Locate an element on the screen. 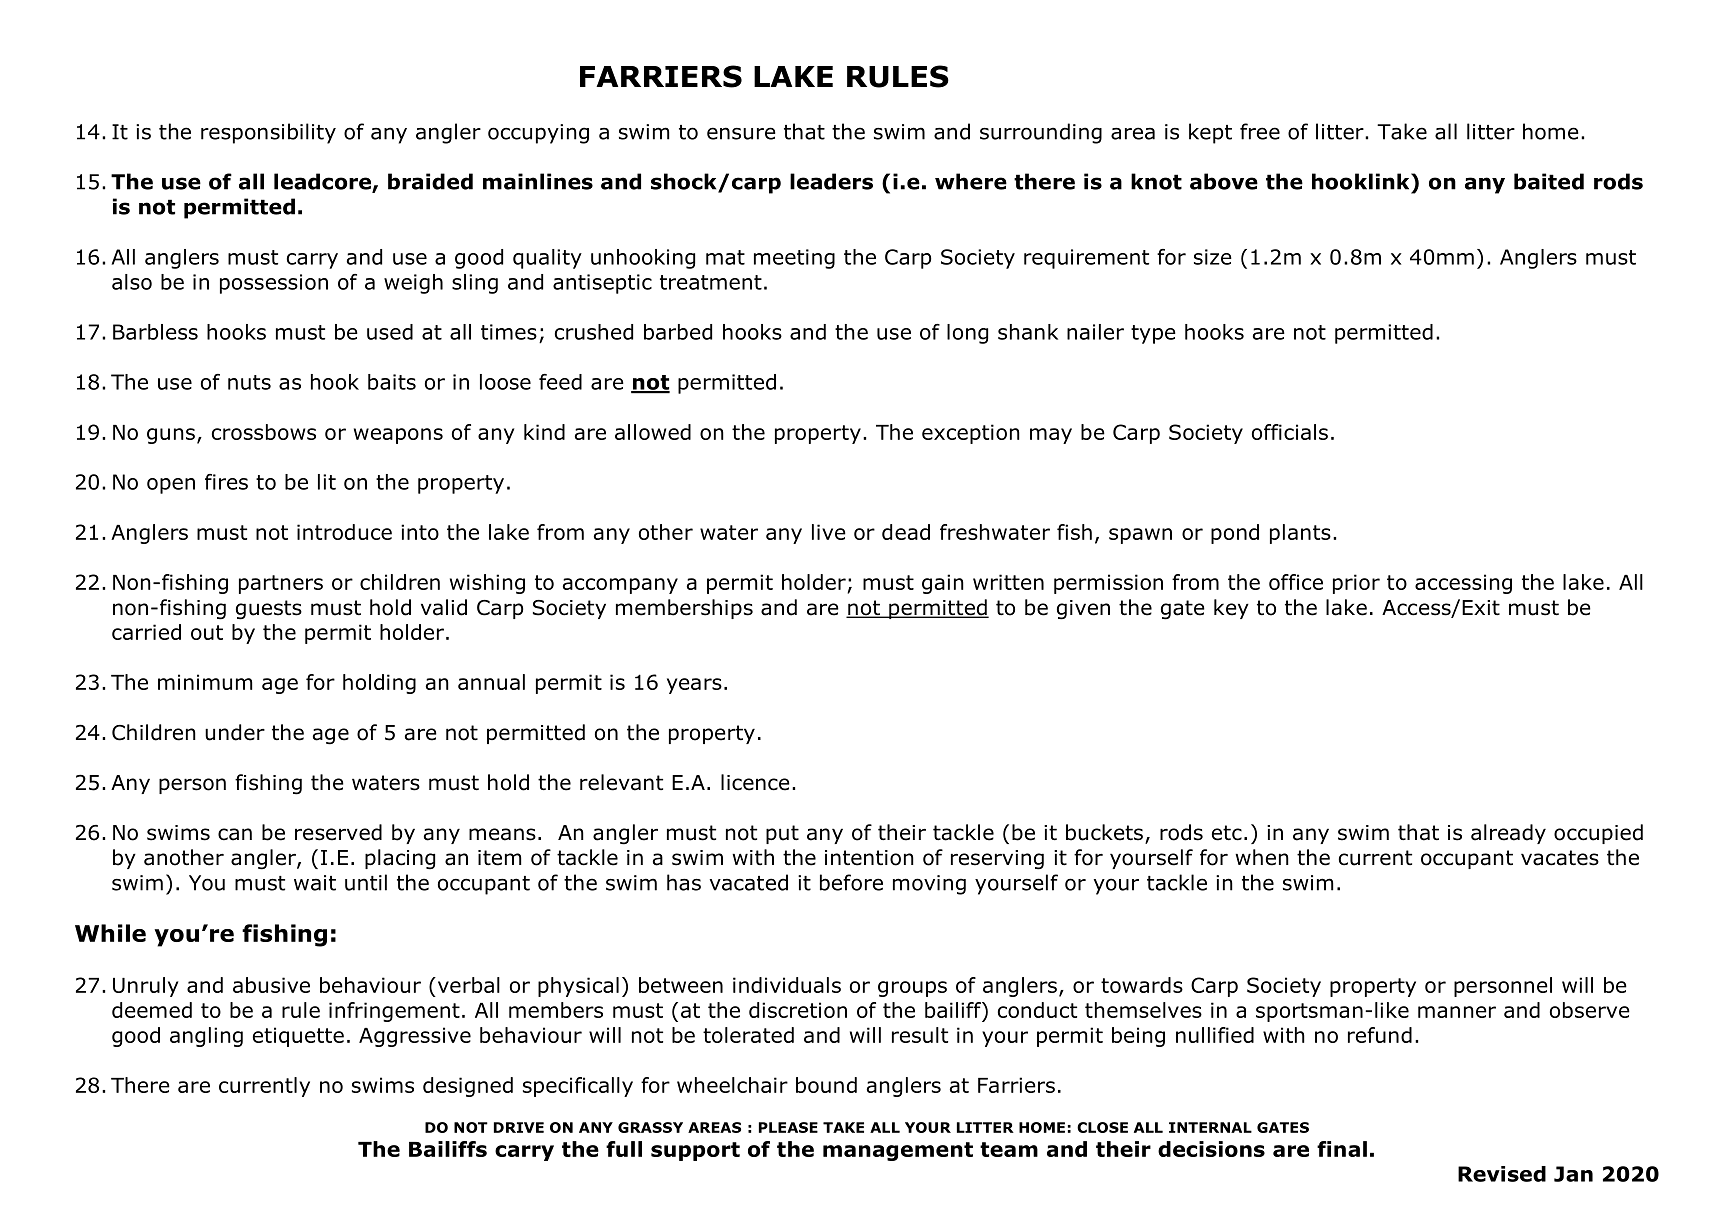  already is located at coordinates (1508, 834).
